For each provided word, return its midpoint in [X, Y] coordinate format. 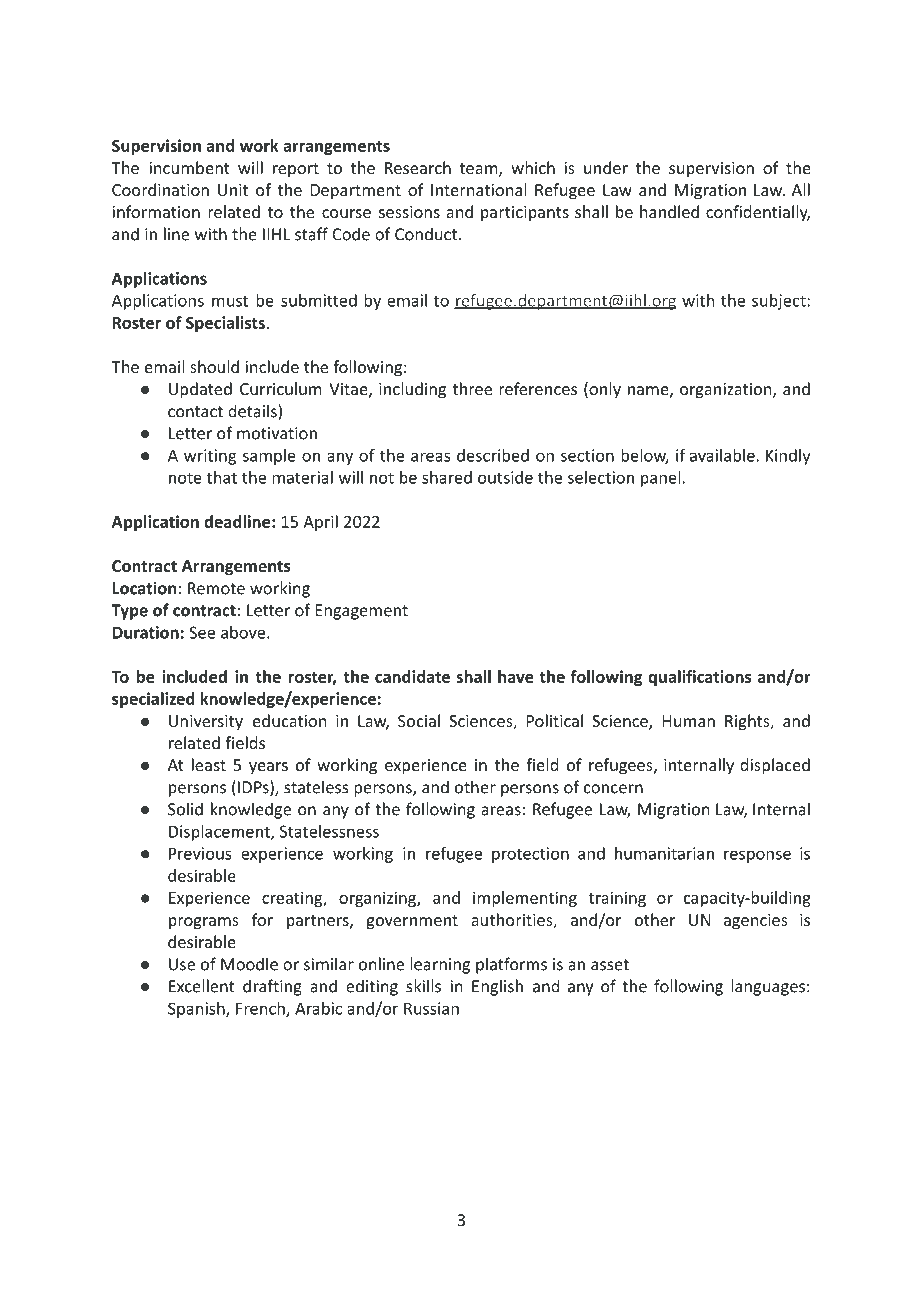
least [209, 764]
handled [669, 211]
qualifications [699, 678]
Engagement [362, 612]
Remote [216, 588]
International [478, 189]
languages [768, 987]
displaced [775, 766]
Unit [233, 190]
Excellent [202, 986]
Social [419, 720]
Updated [200, 390]
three [472, 388]
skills [423, 986]
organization [727, 391]
